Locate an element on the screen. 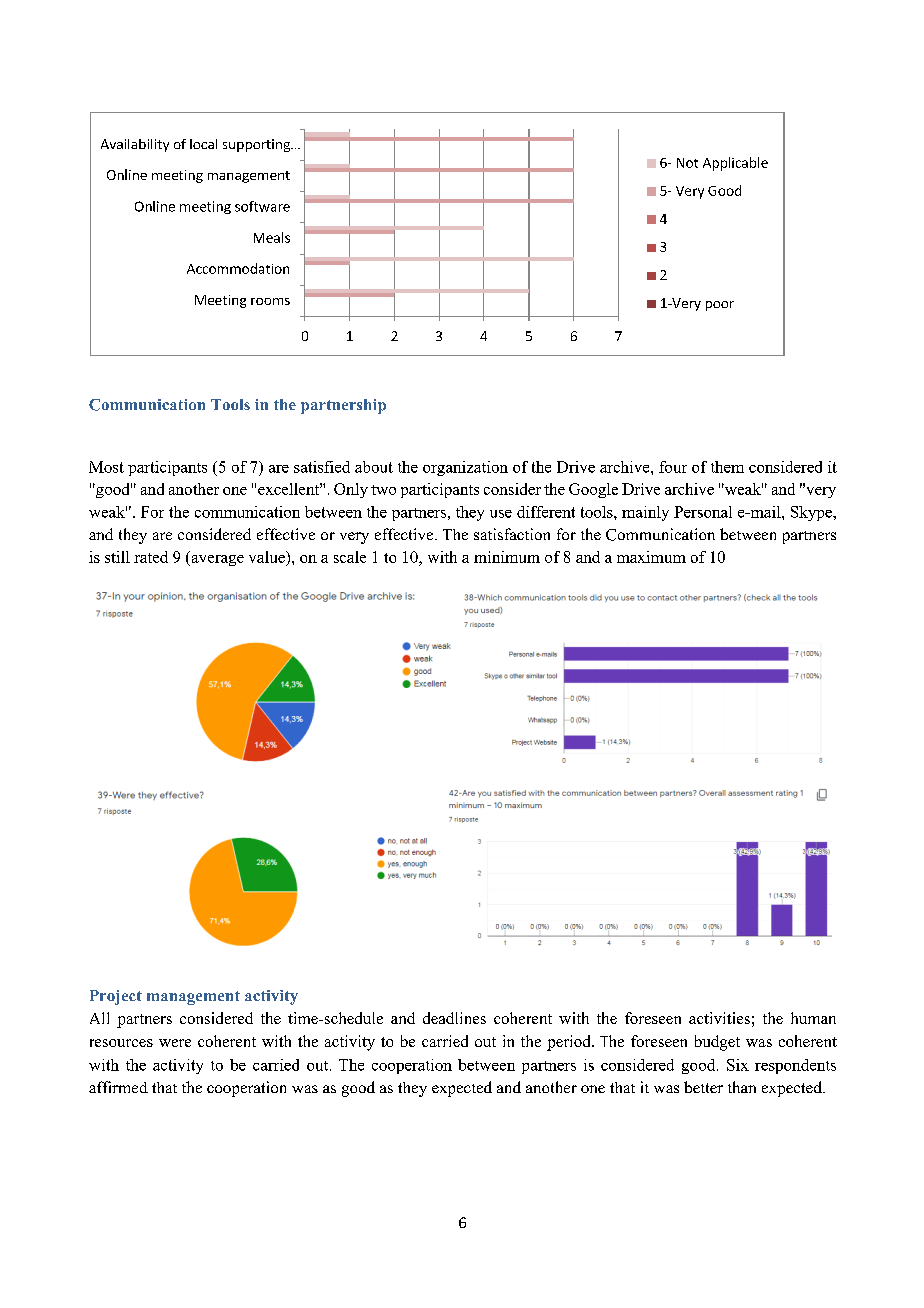 The height and width of the screenshot is (1308, 924). software is located at coordinates (262, 206).
